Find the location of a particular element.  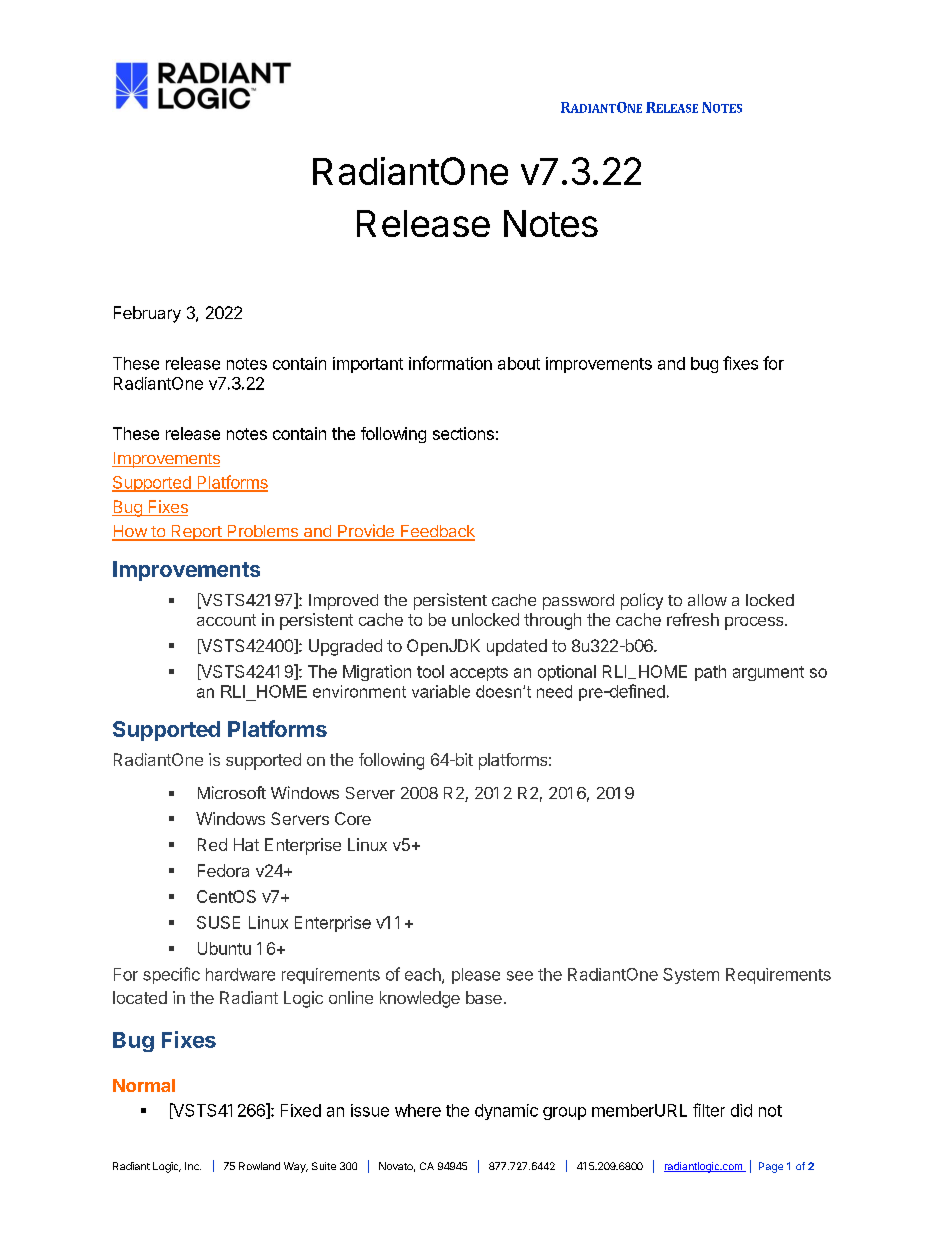

about is located at coordinates (519, 363).
